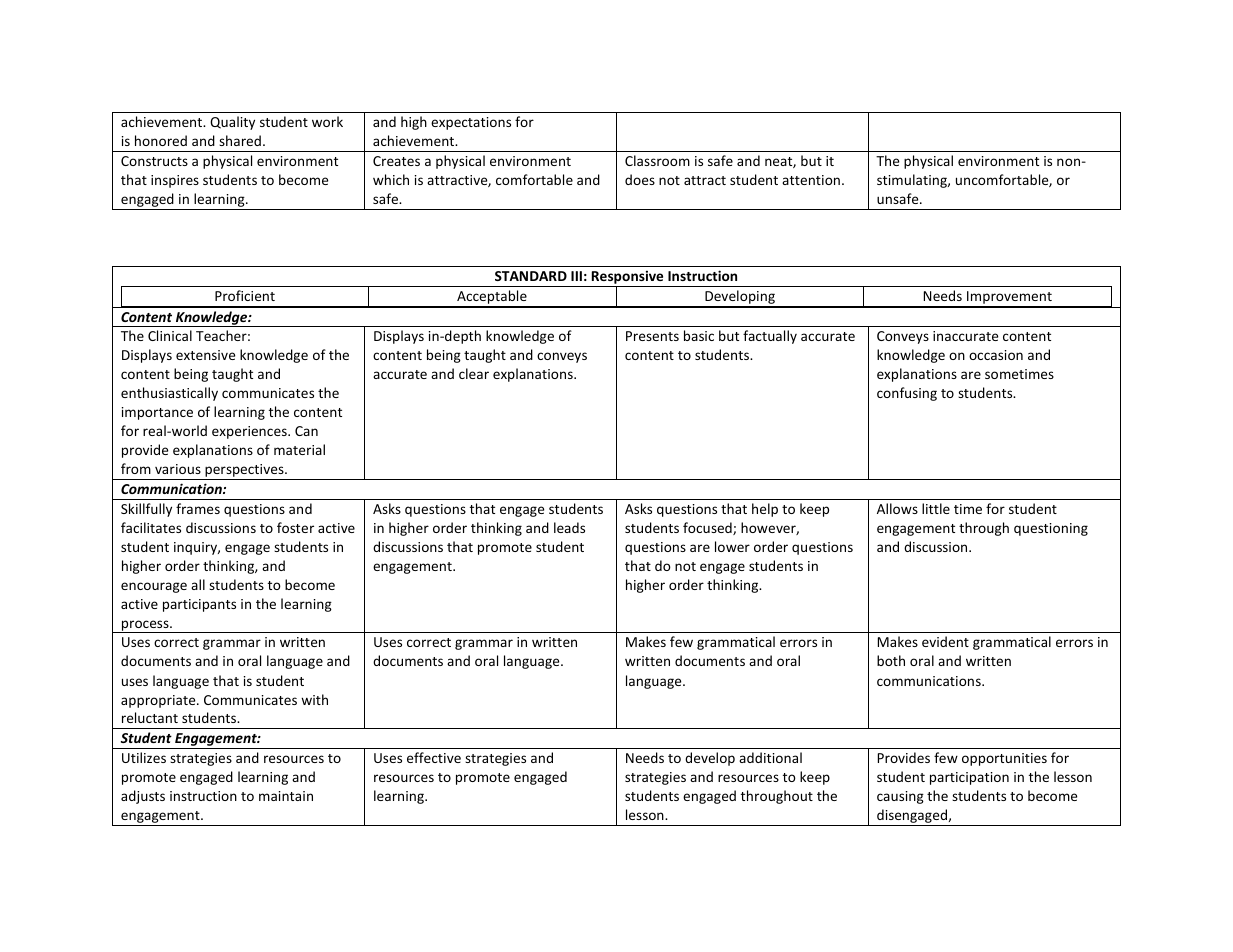 The image size is (1233, 952). I want to click on questioning, so click(1051, 529).
